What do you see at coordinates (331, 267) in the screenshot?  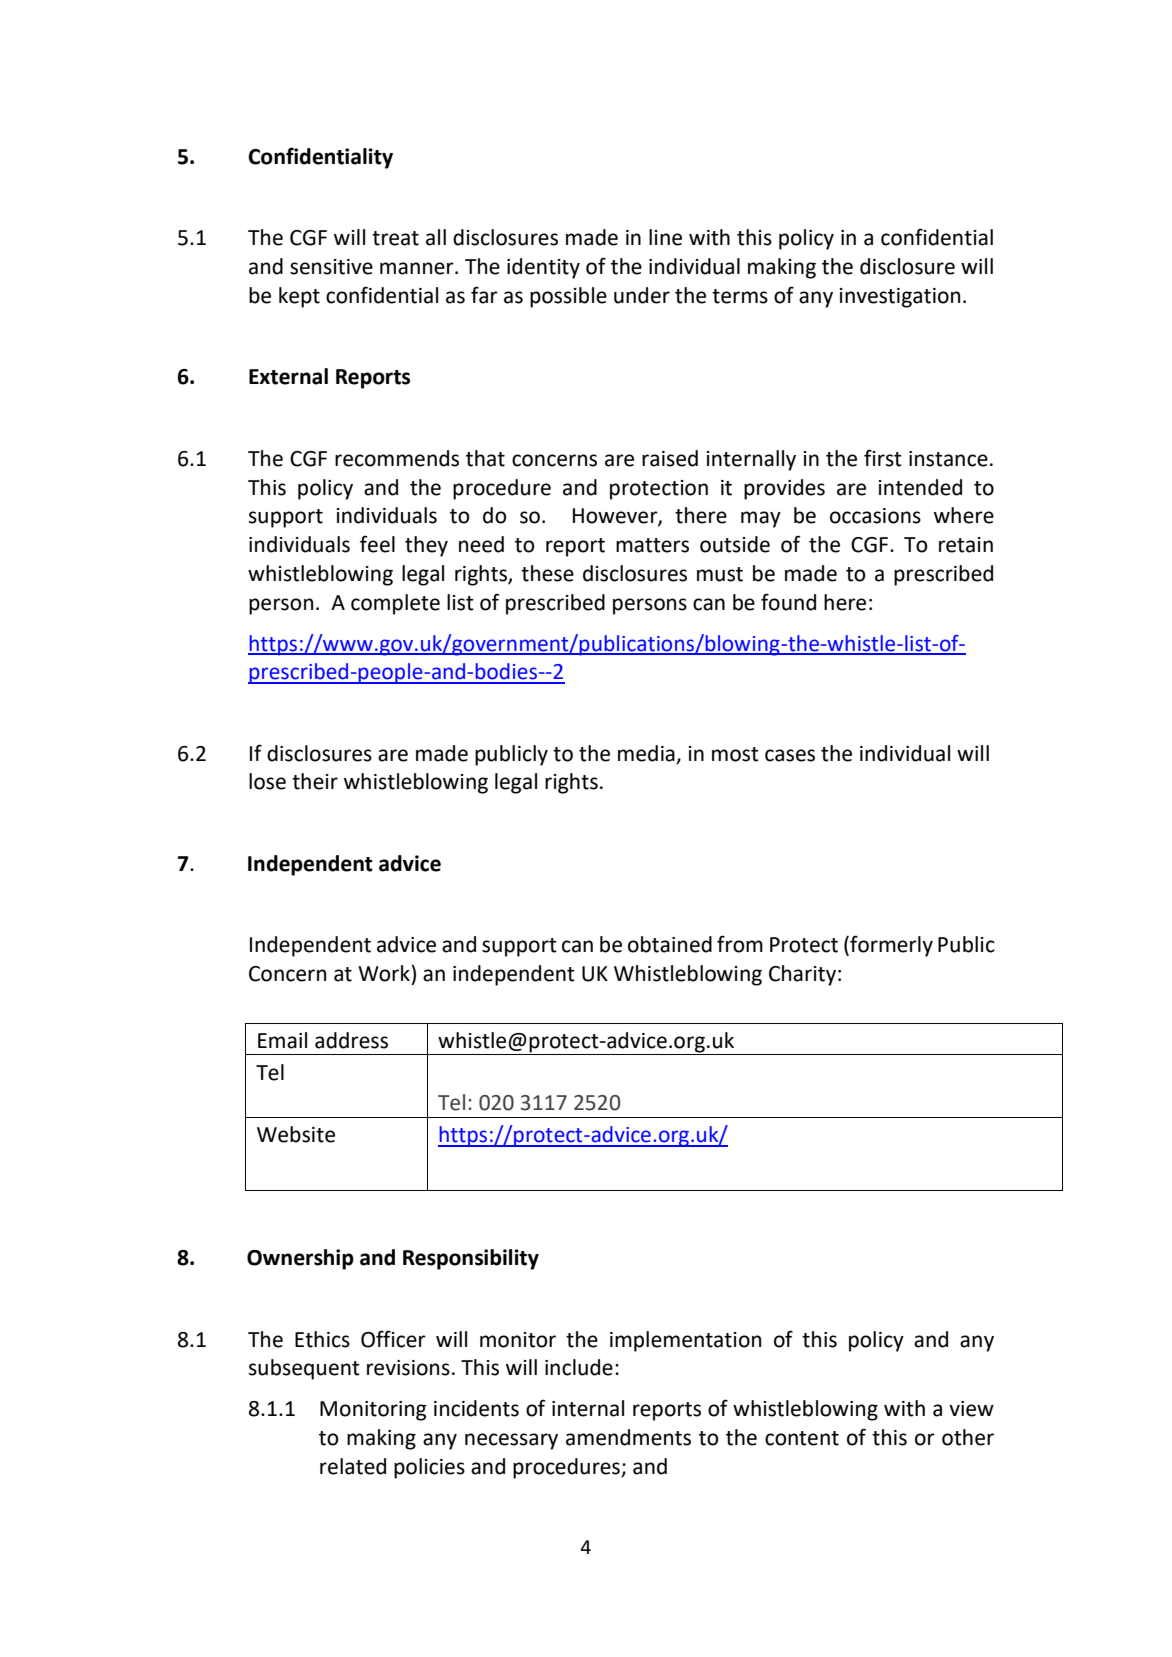 I see `sensitive` at bounding box center [331, 267].
